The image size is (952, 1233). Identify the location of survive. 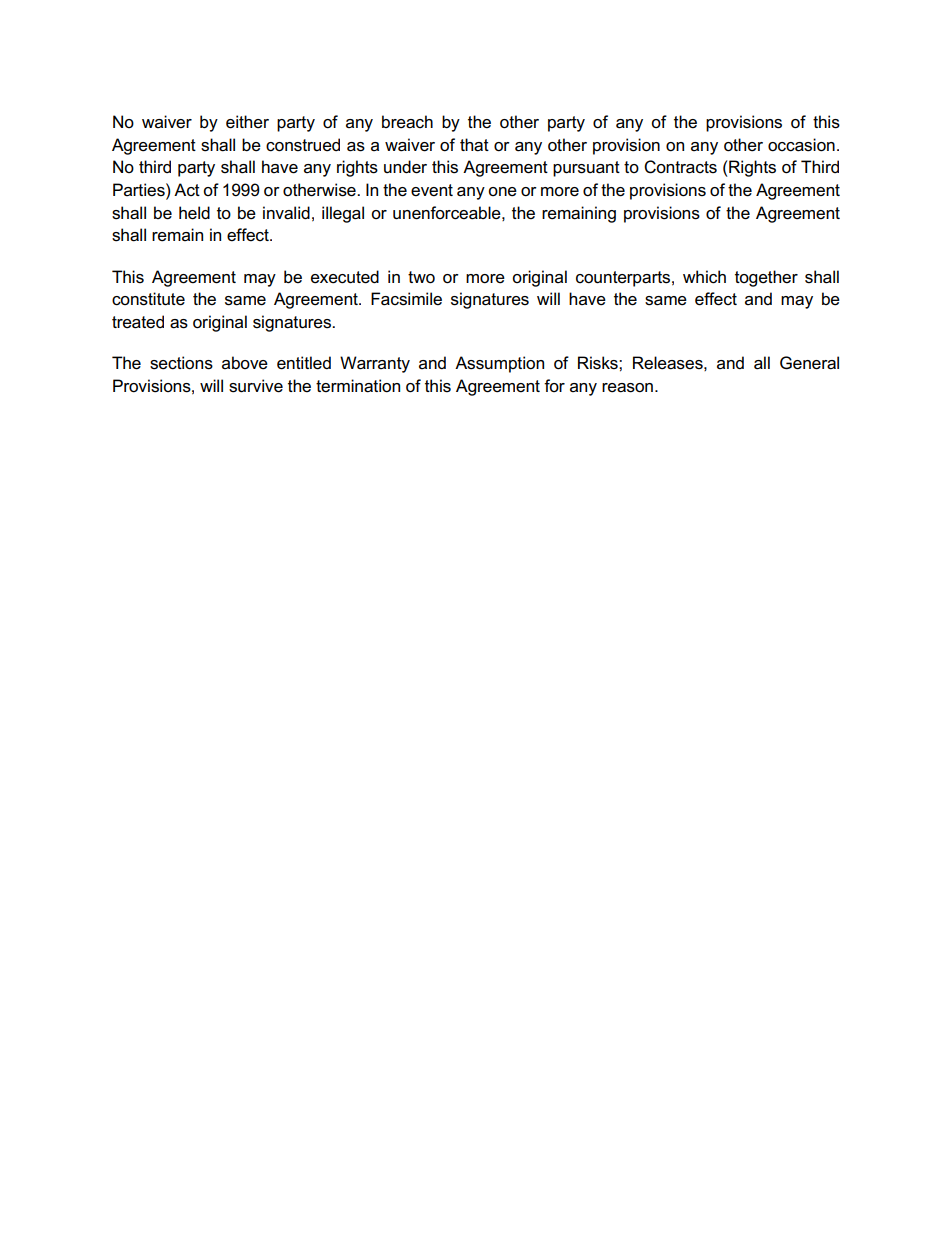
(256, 386).
